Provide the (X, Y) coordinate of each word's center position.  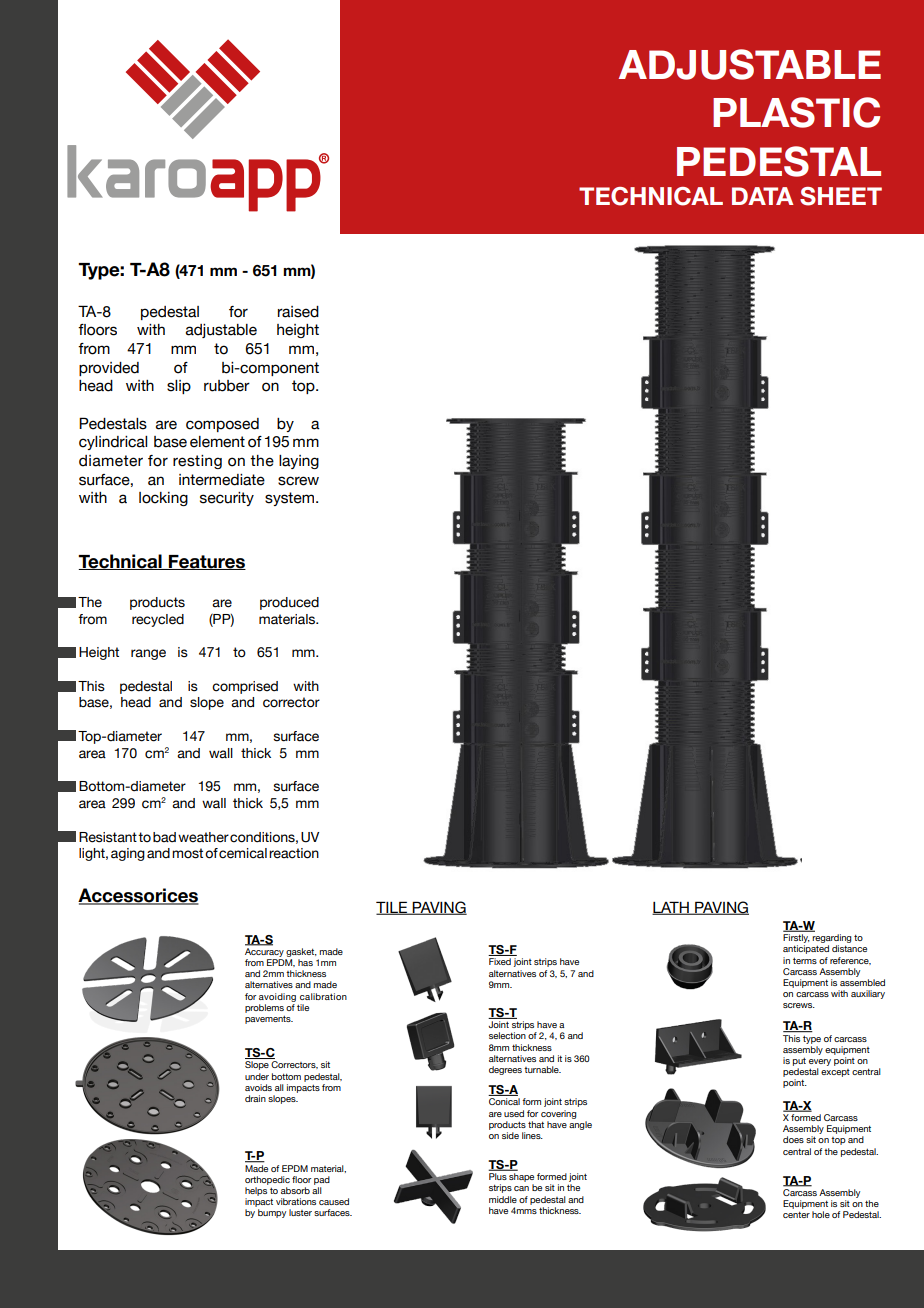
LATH (671, 908)
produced (289, 603)
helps (256, 1191)
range (148, 654)
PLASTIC (796, 112)
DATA (762, 196)
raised (298, 312)
